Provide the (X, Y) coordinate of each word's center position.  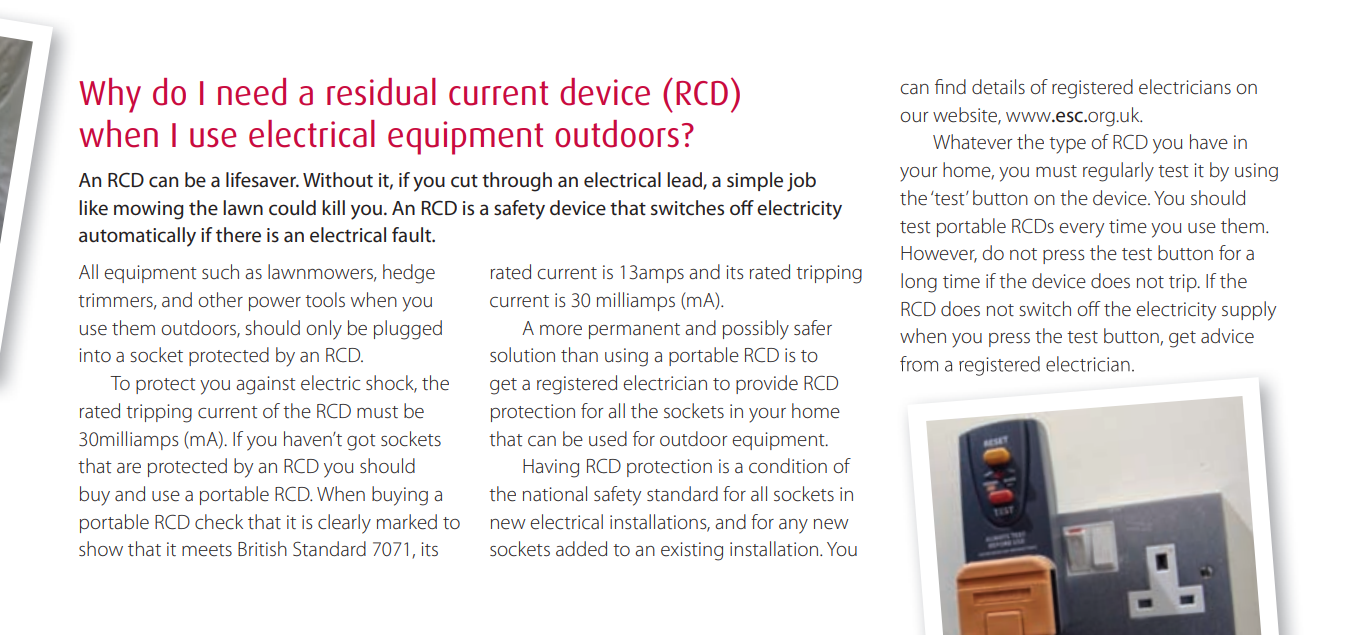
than (579, 355)
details (998, 87)
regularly (1118, 172)
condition (788, 466)
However (939, 254)
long (919, 283)
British (262, 548)
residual (381, 92)
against (266, 385)
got (361, 442)
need (252, 92)
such (220, 272)
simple (755, 181)
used (608, 439)
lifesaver (262, 180)
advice (1227, 336)
